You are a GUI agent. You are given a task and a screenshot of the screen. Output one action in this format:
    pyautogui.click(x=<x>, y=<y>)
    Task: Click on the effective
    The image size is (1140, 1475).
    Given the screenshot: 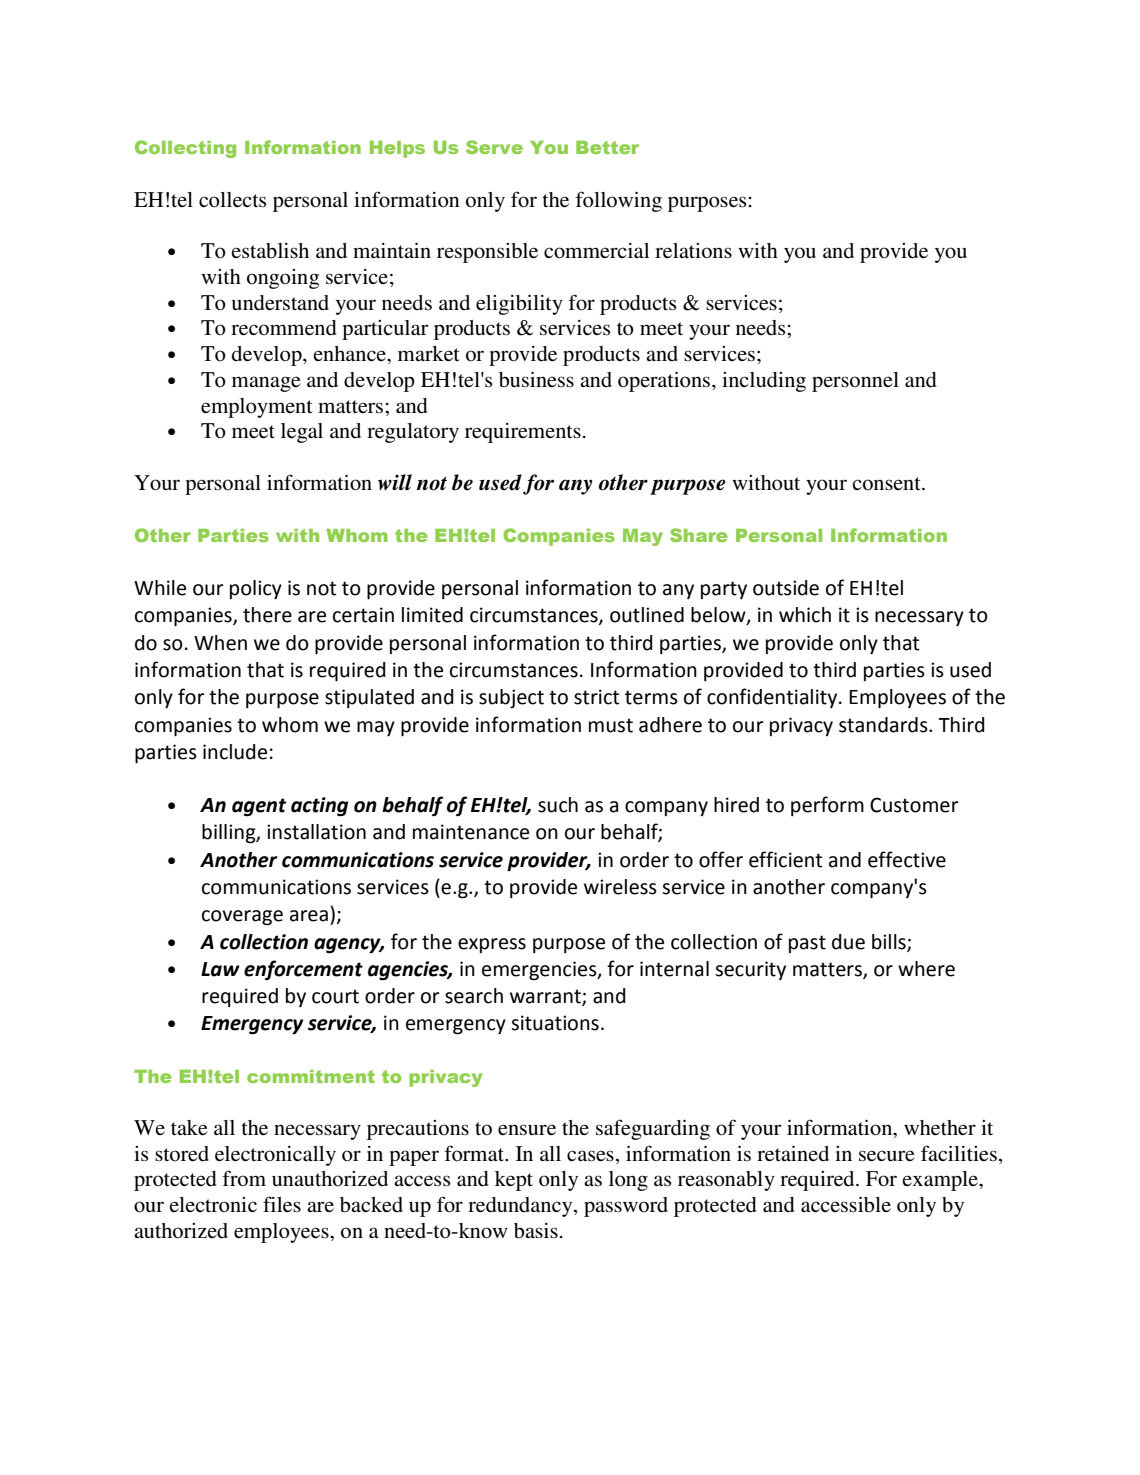 What is the action you would take?
    pyautogui.click(x=907, y=859)
